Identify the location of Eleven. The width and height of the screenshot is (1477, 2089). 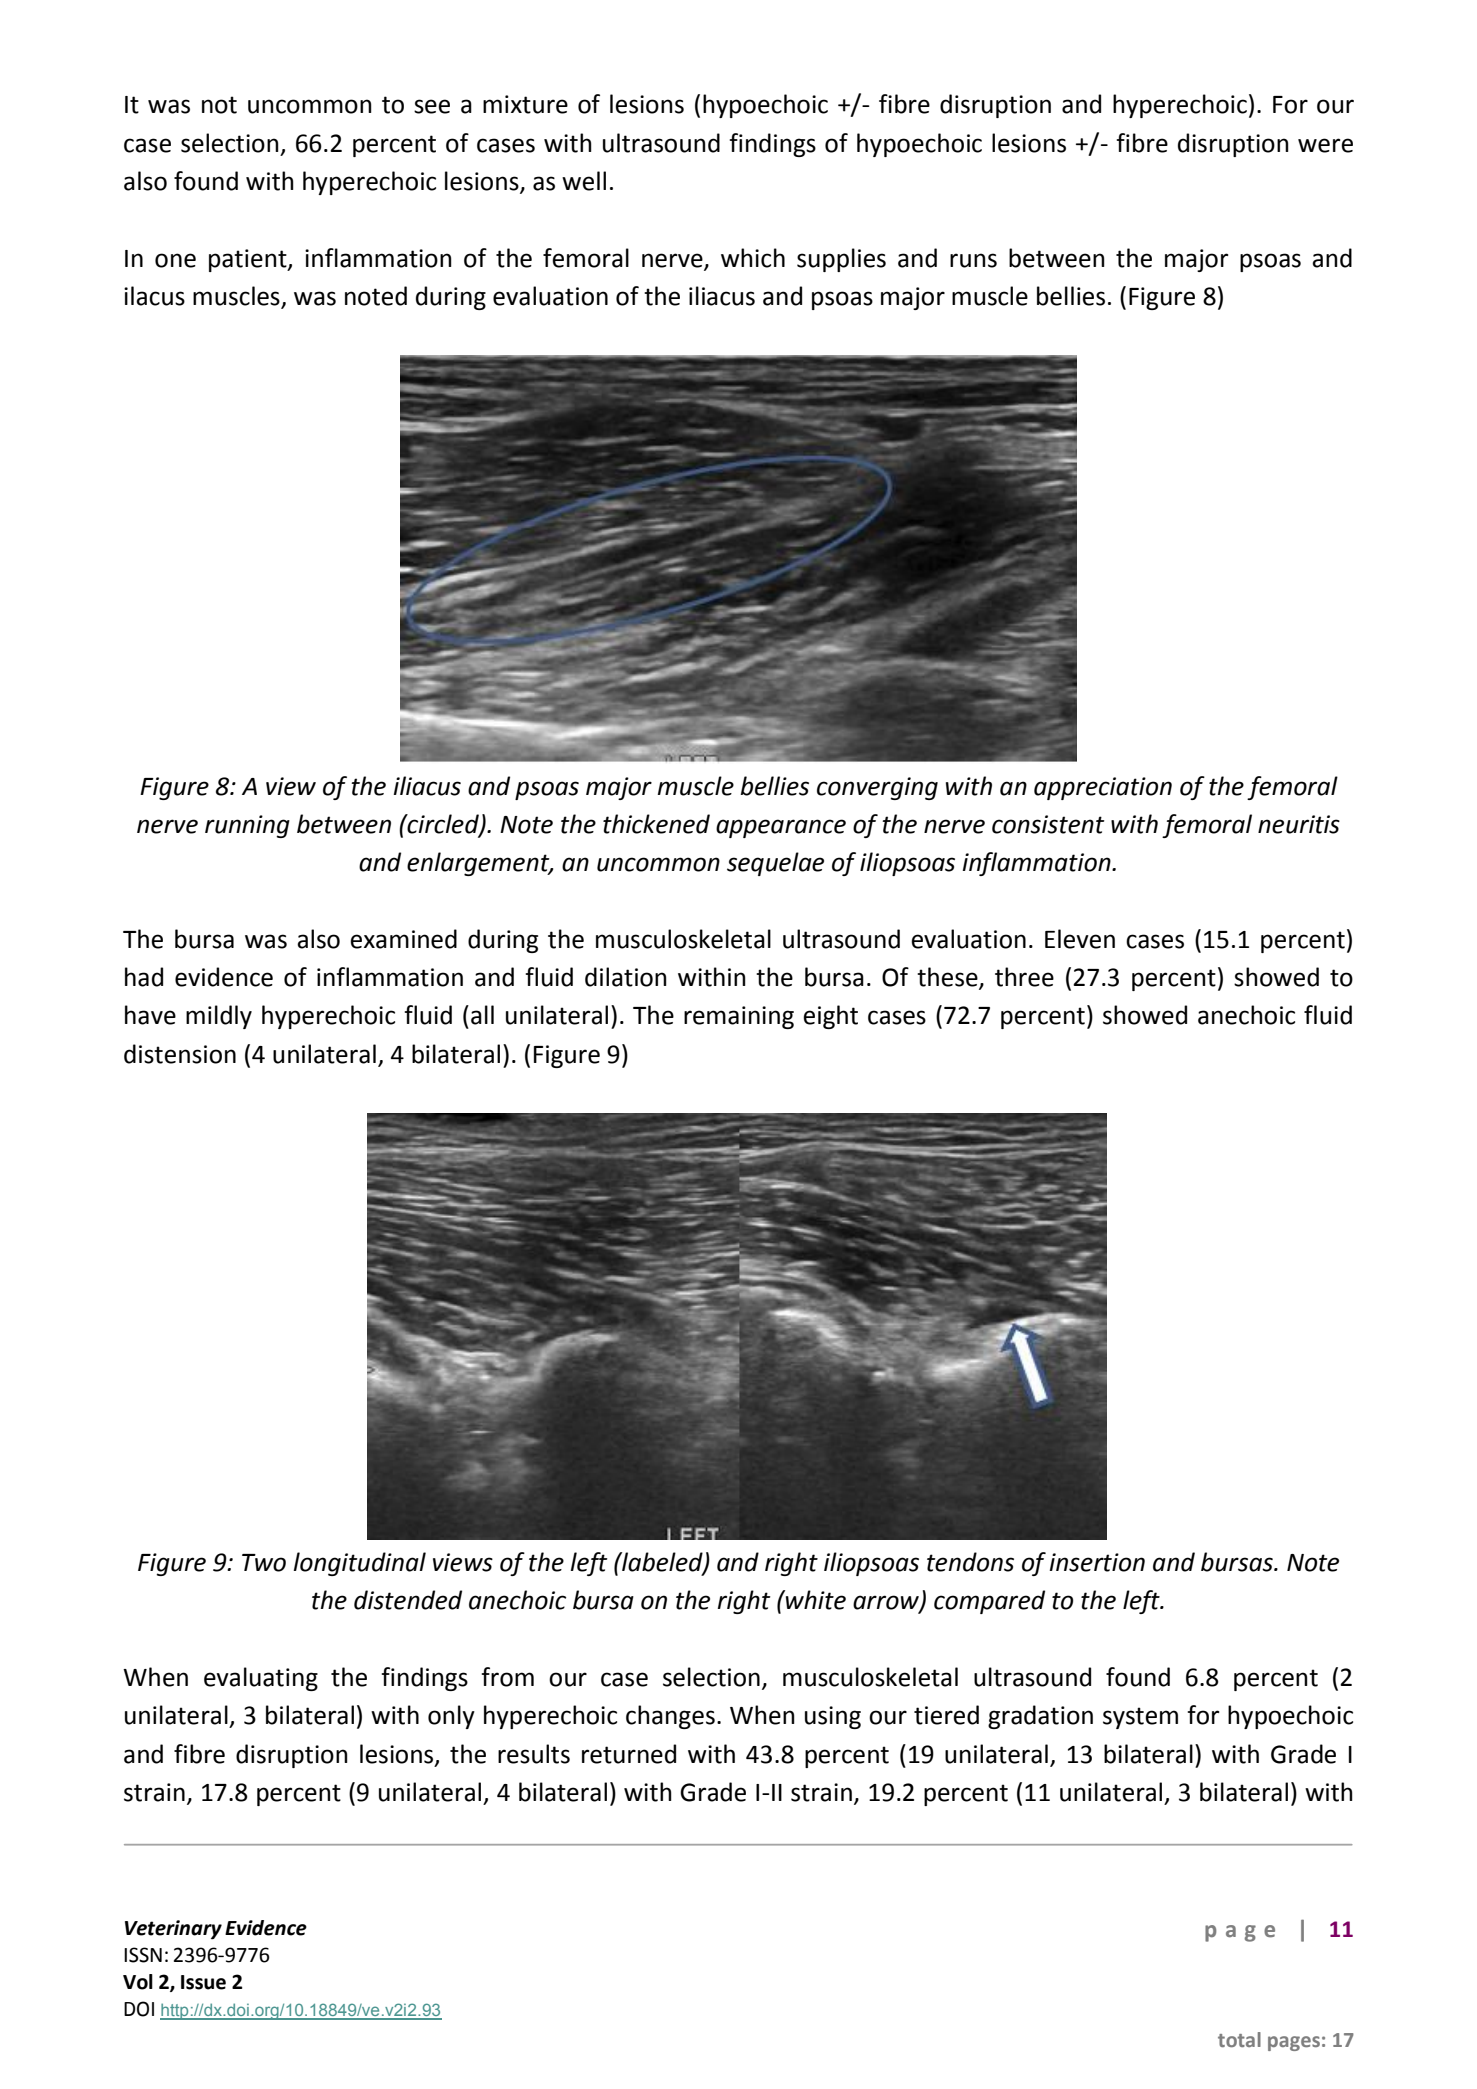
(1080, 939).
